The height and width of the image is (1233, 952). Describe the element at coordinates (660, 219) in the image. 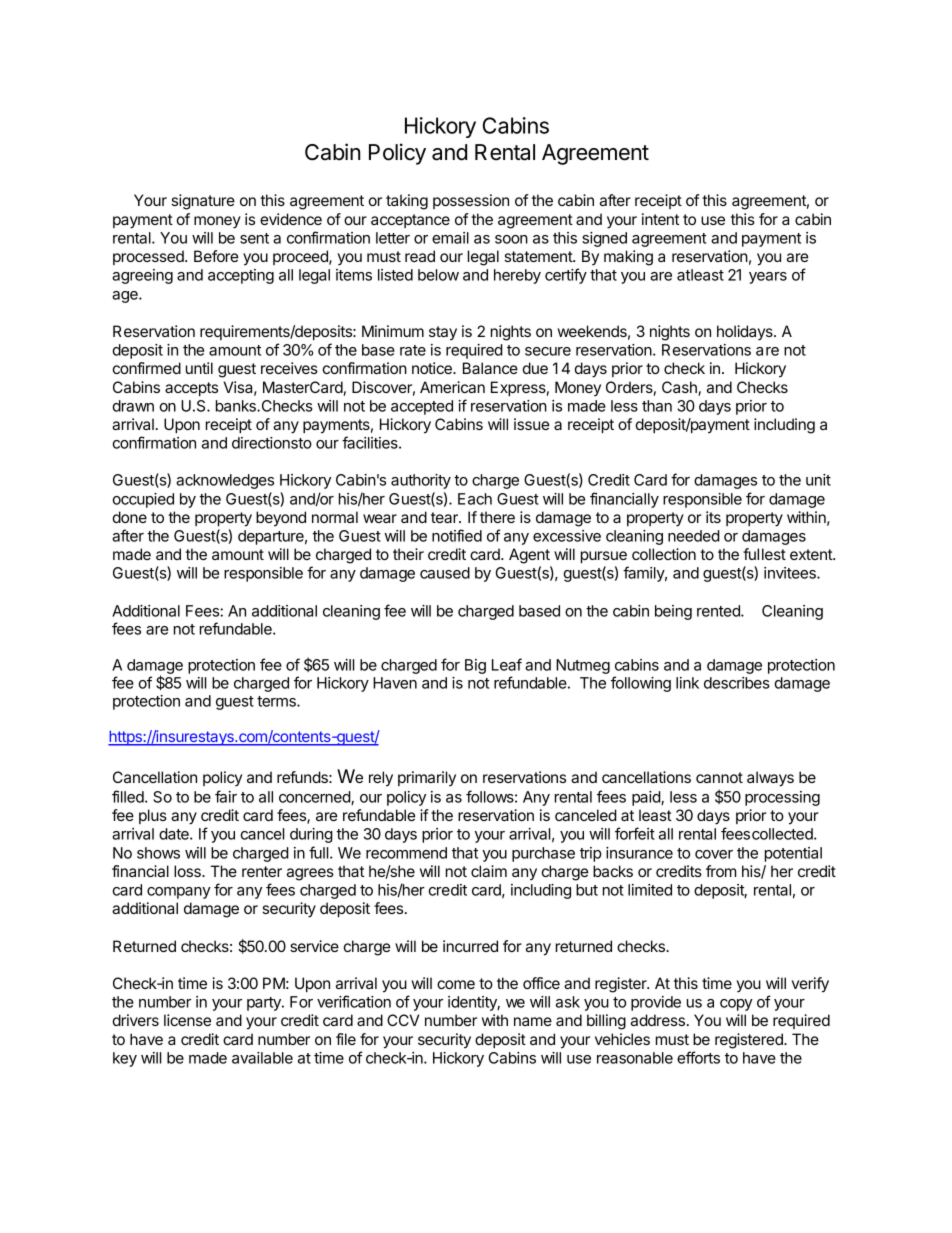

I see `intent` at that location.
